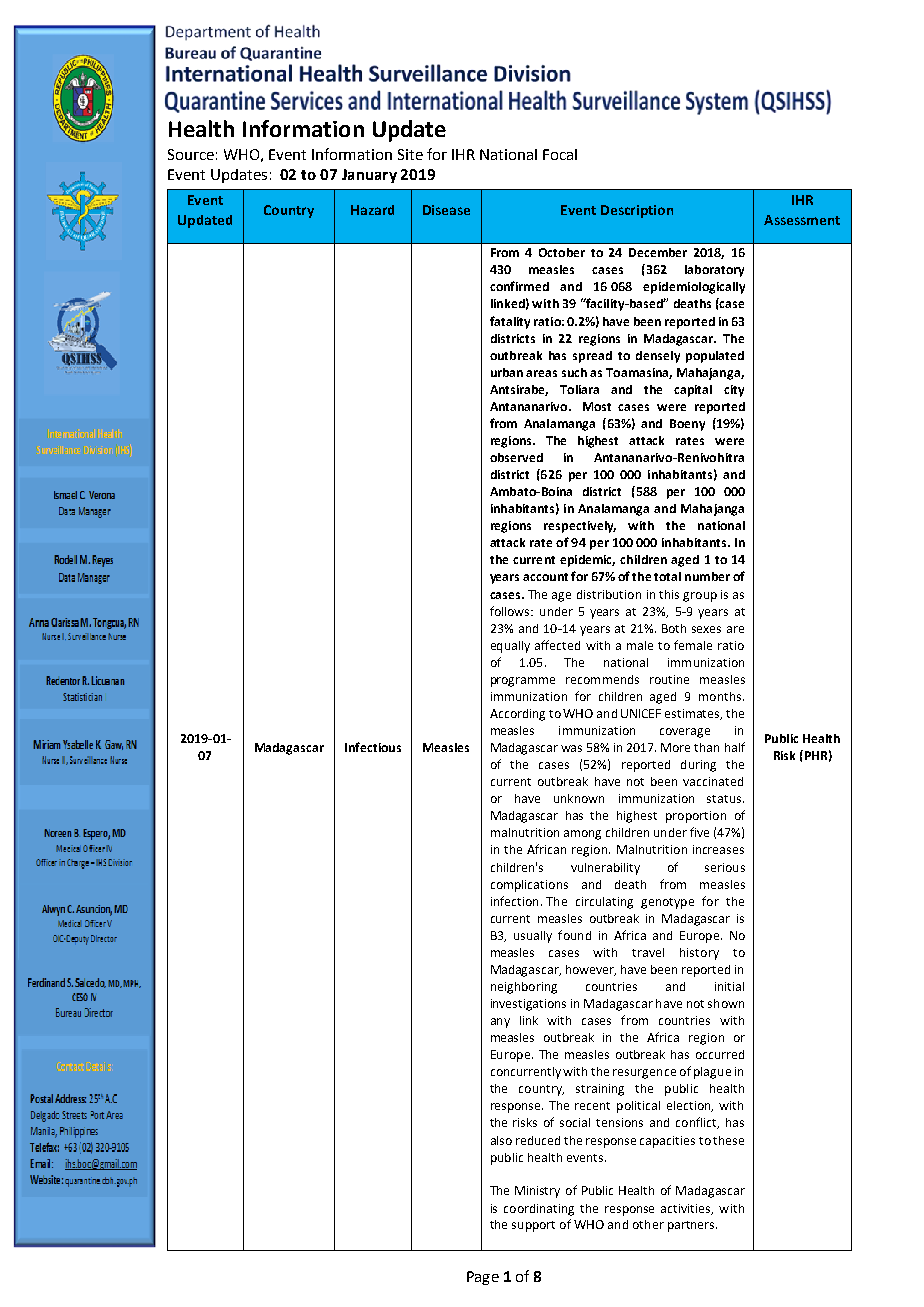 The image size is (924, 1307). What do you see at coordinates (517, 715) in the page?
I see `According` at bounding box center [517, 715].
